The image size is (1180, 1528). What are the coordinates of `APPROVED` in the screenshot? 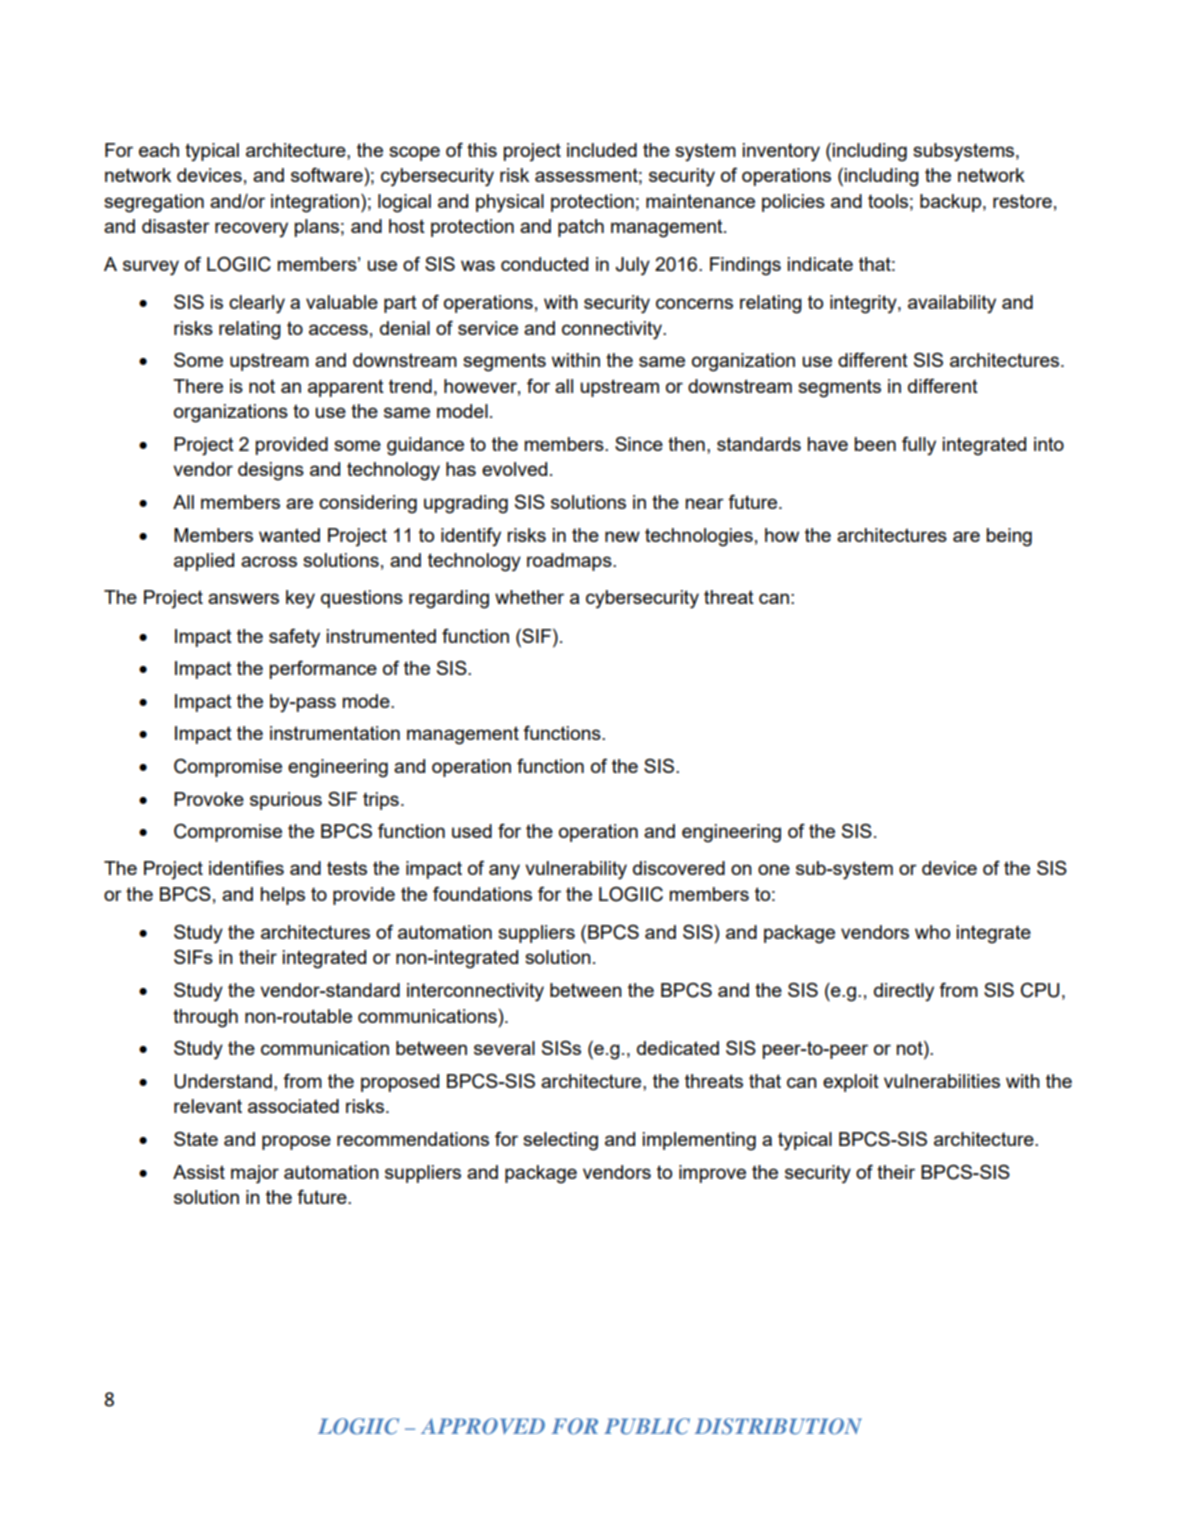 It's located at (483, 1426).
